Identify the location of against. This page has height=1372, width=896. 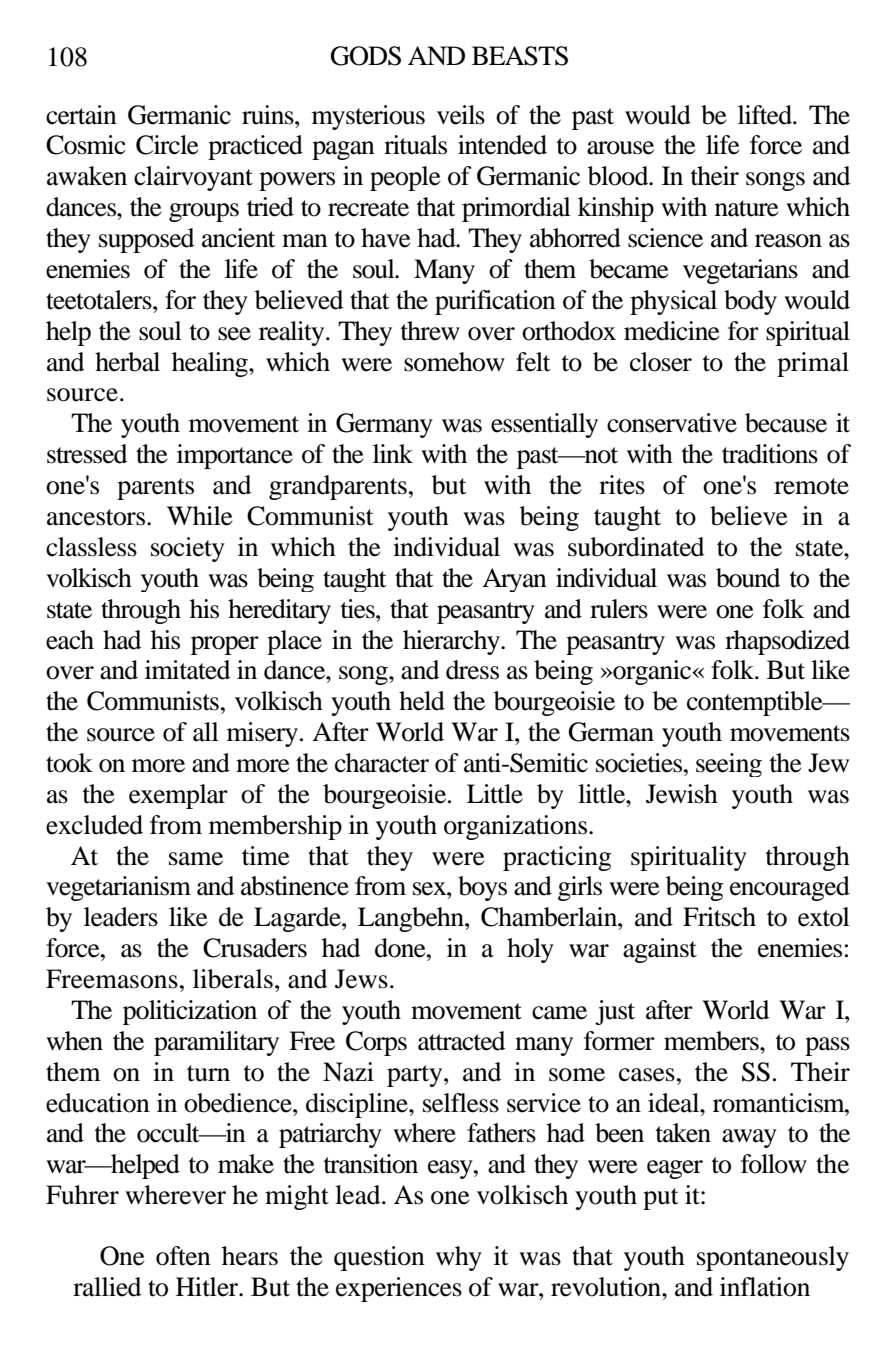
(660, 950).
